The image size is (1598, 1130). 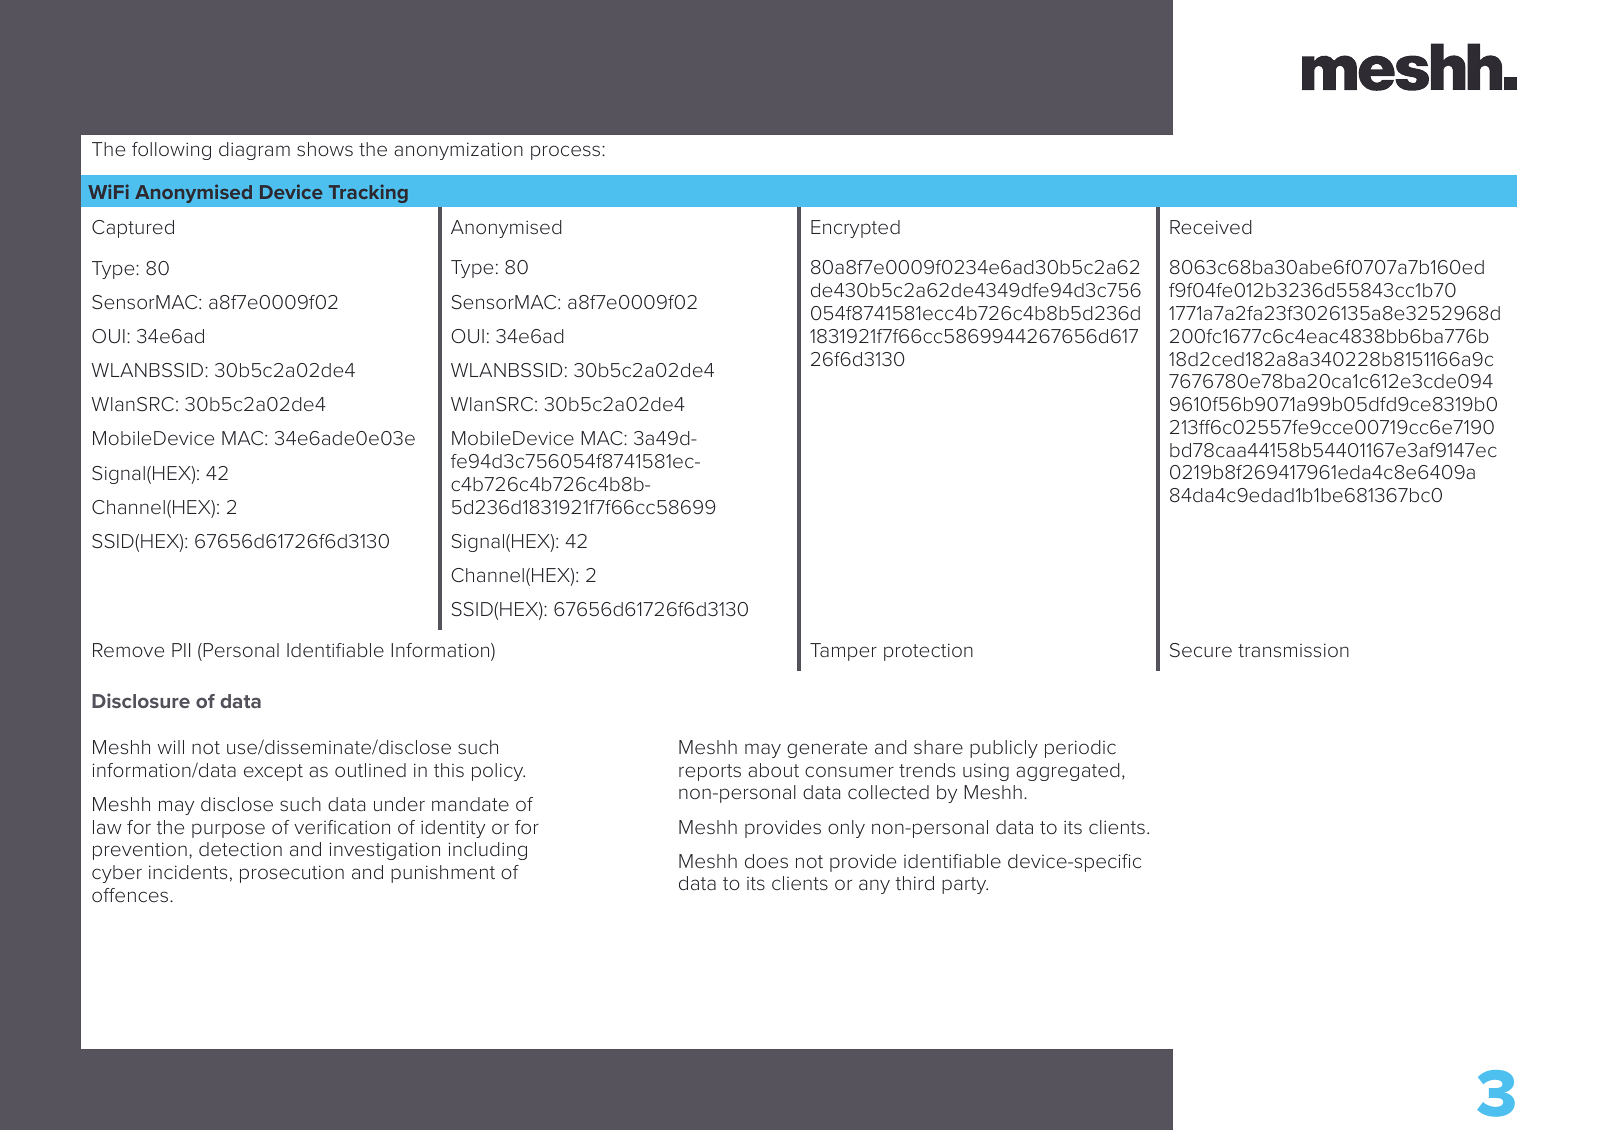 I want to click on Tamper, so click(x=843, y=652).
